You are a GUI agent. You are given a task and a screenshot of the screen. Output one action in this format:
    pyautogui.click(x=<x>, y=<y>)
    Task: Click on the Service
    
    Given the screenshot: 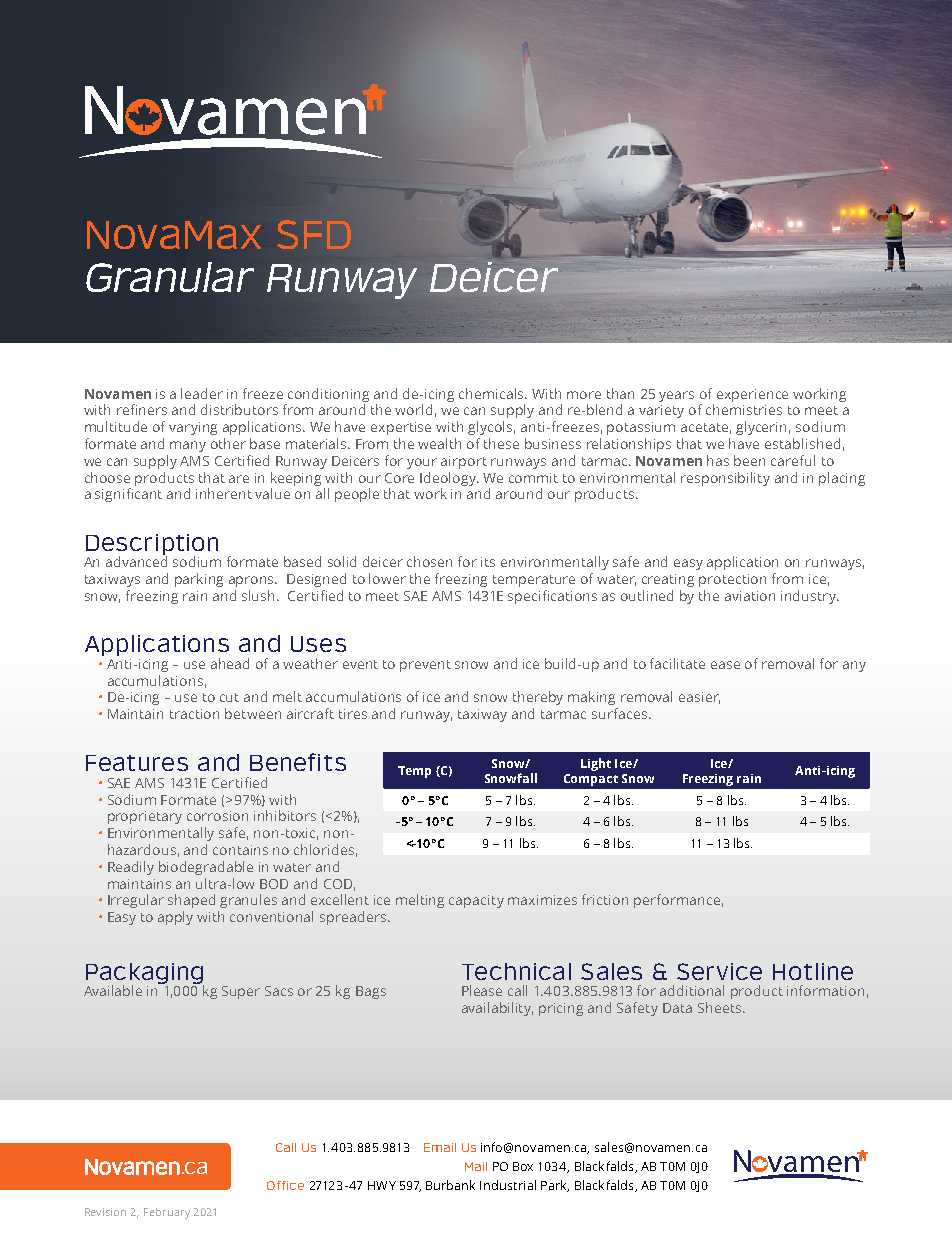 What is the action you would take?
    pyautogui.click(x=719, y=971)
